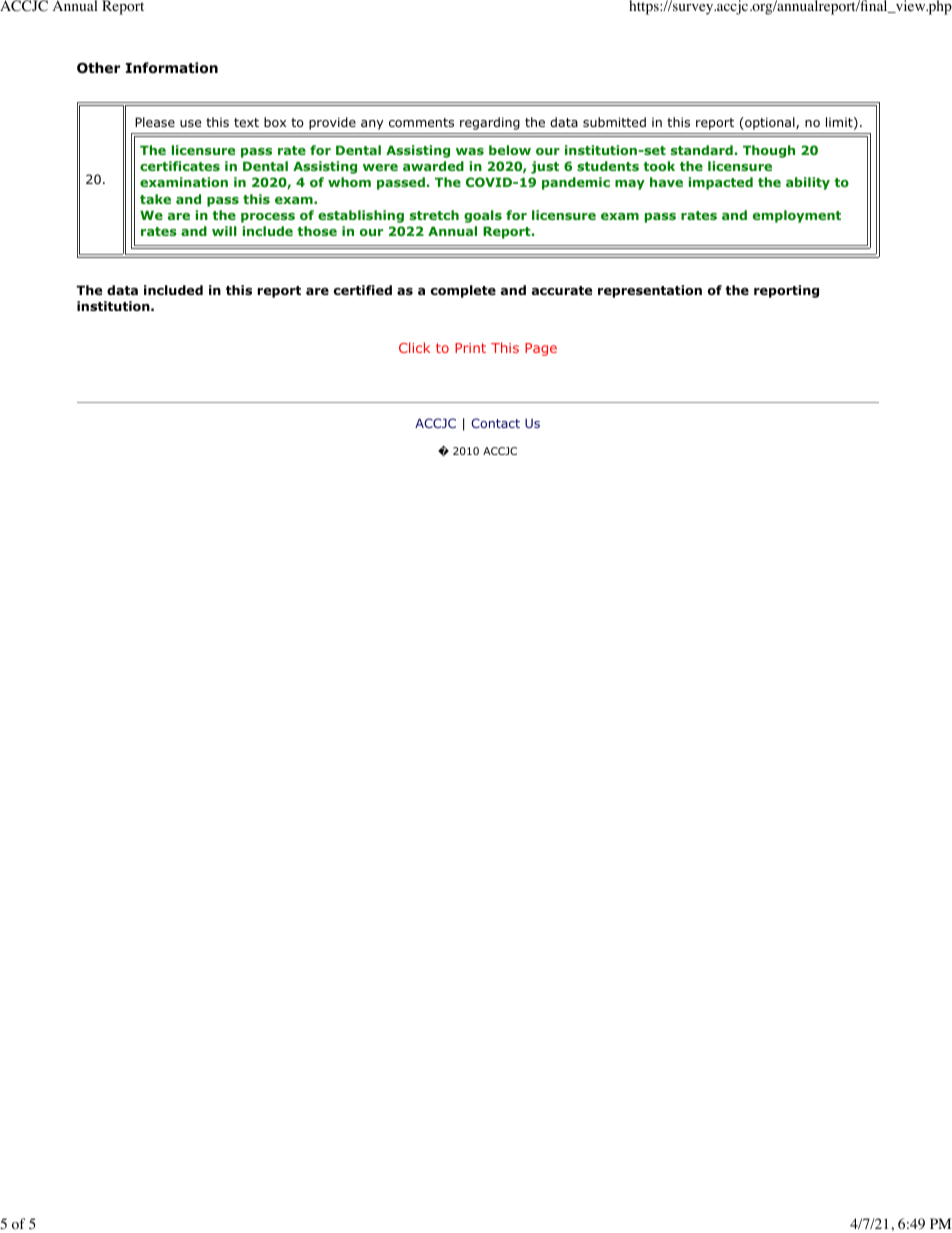 This document has width=952, height=1233. What do you see at coordinates (770, 123) in the document?
I see `optional` at bounding box center [770, 123].
